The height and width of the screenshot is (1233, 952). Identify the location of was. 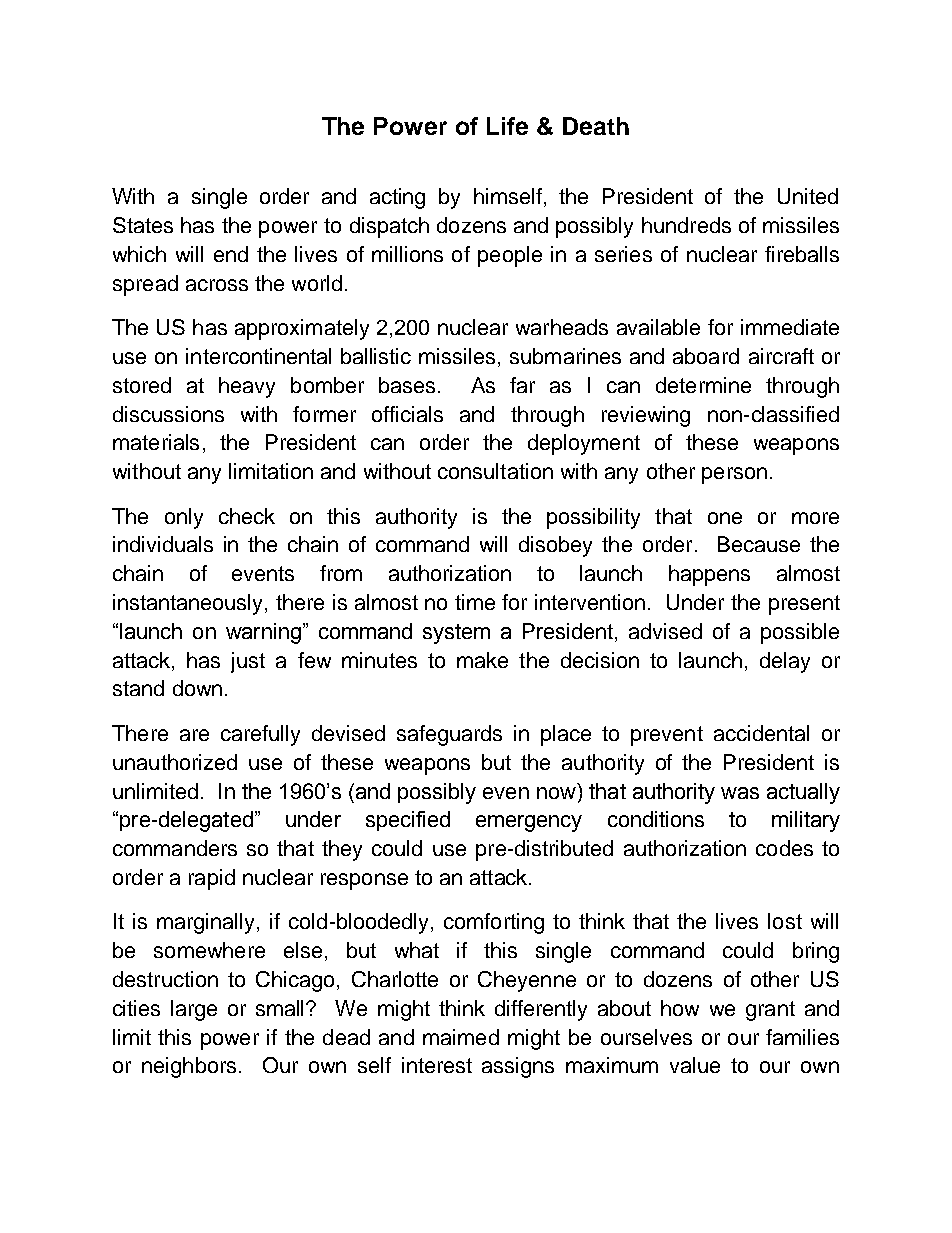
(740, 793).
